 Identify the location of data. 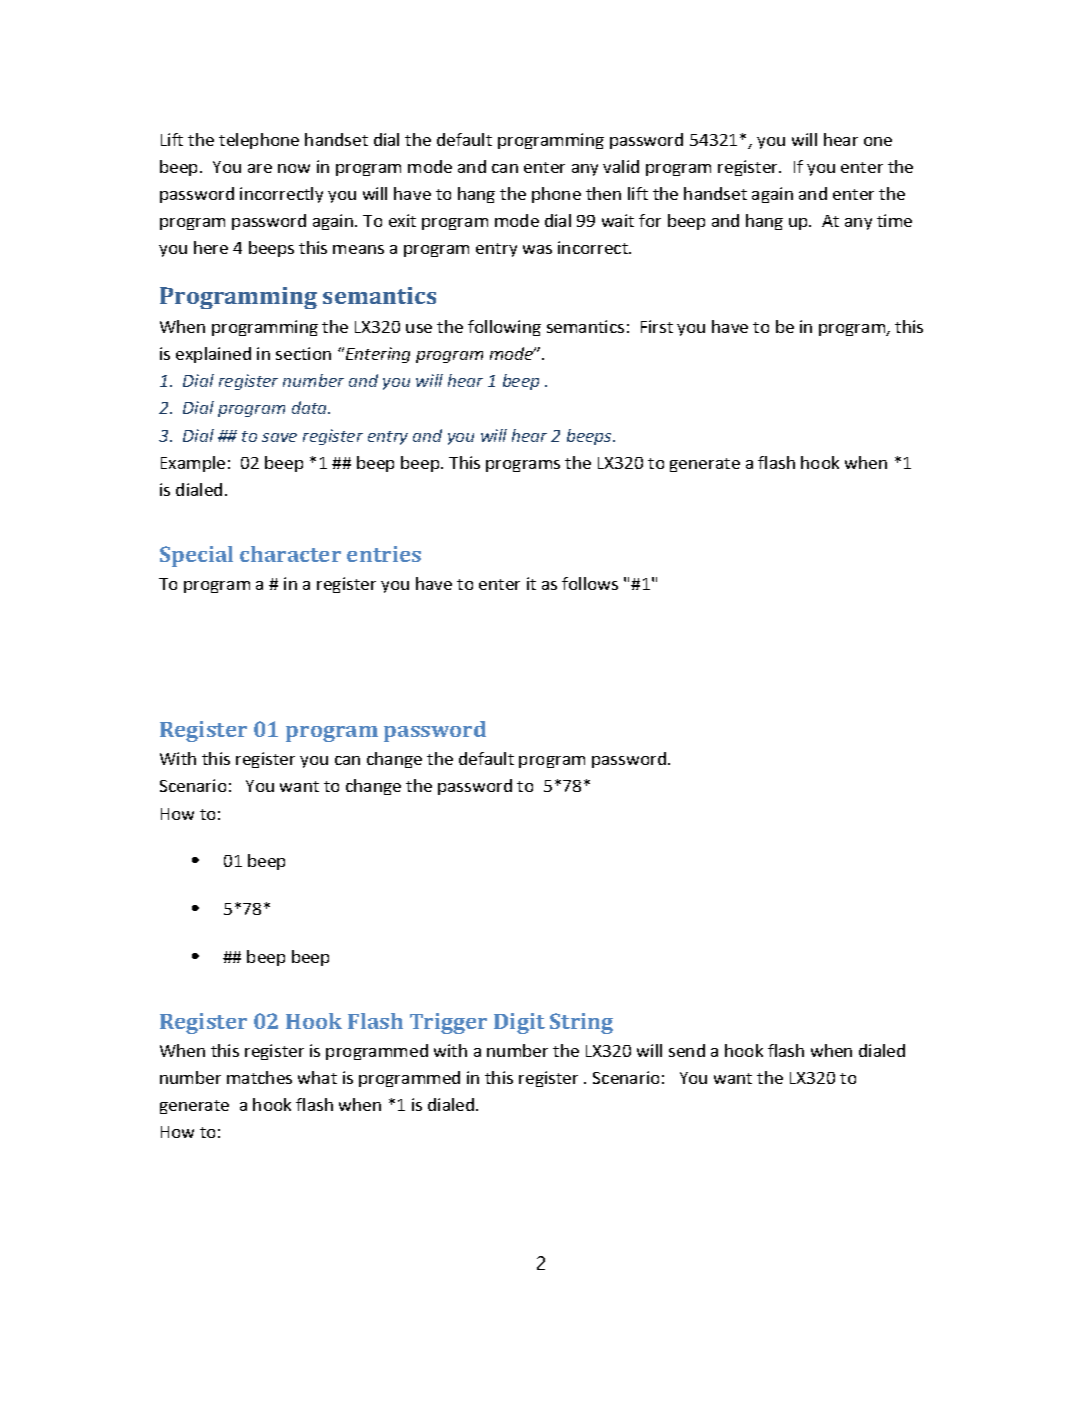
(311, 407).
